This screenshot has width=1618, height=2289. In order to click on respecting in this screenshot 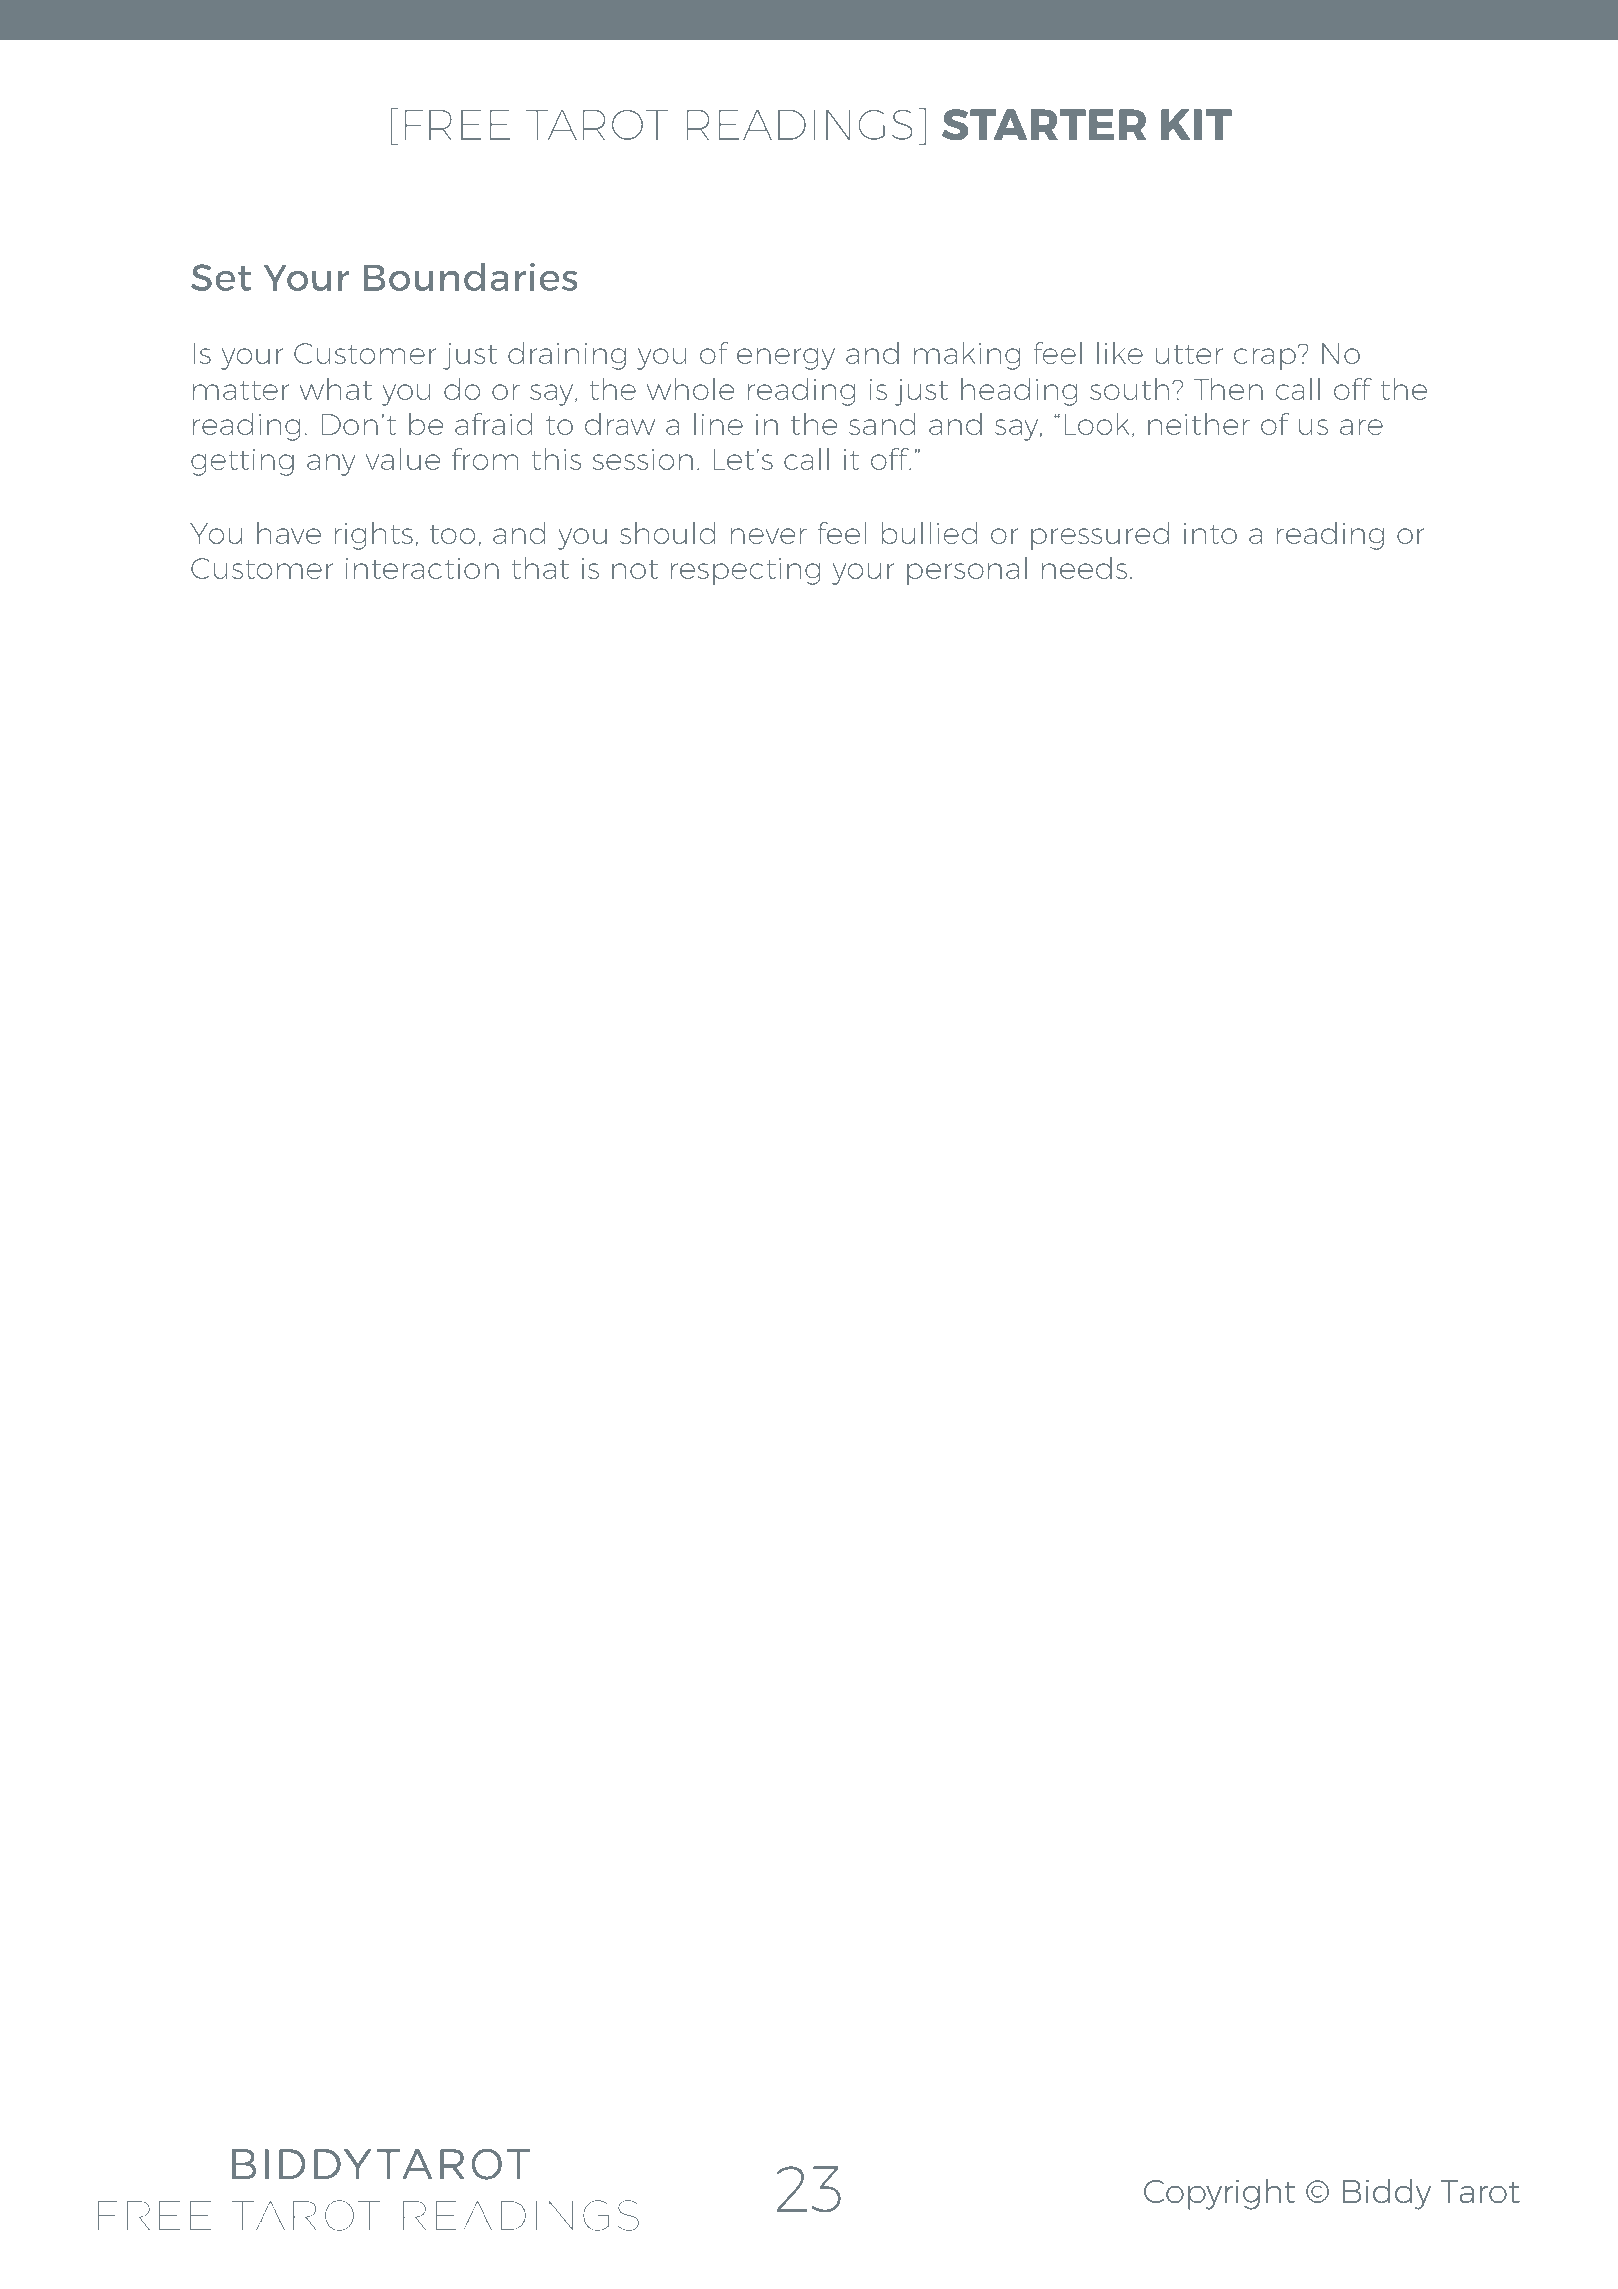, I will do `click(745, 571)`.
